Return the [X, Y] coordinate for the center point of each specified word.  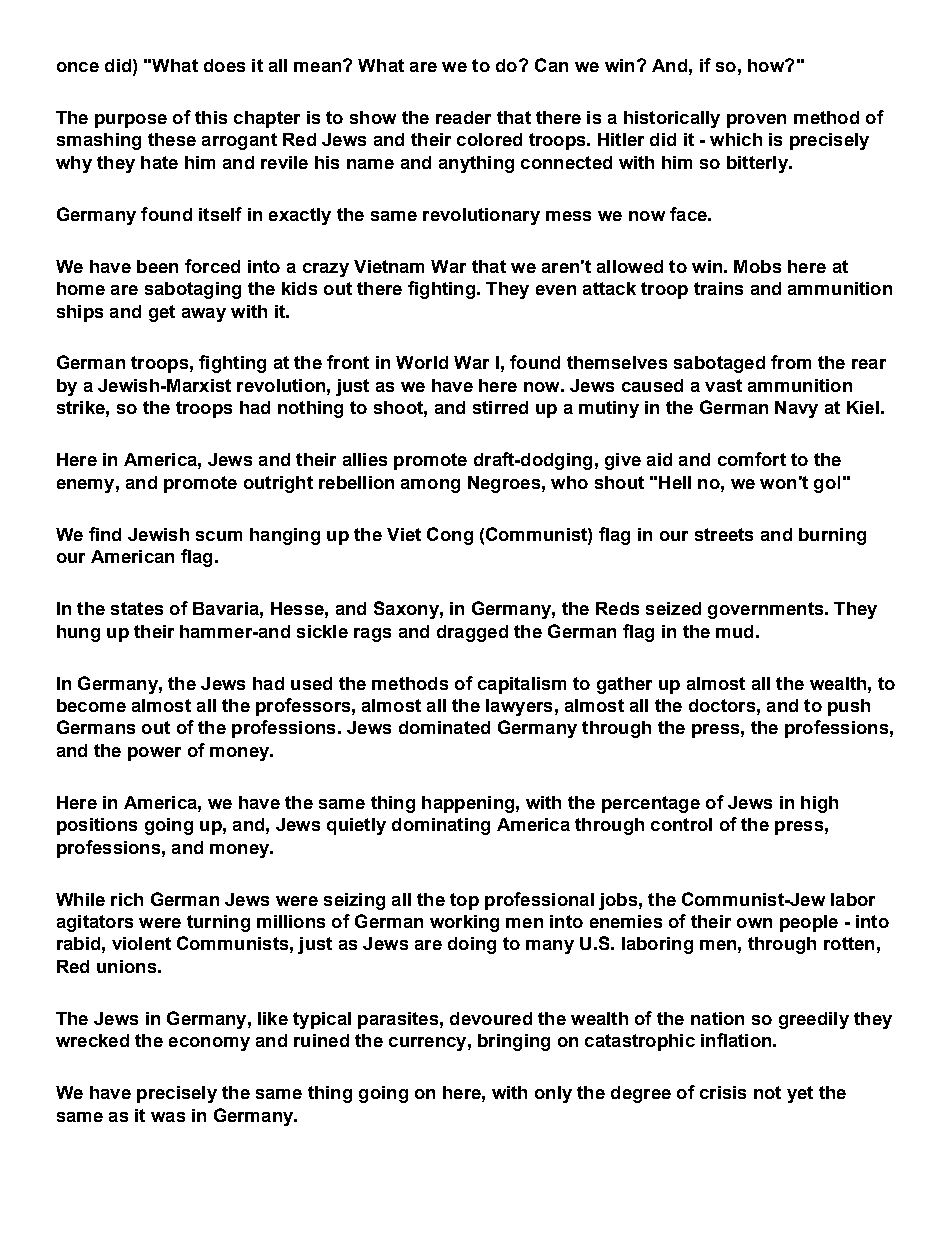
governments [767, 610]
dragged [472, 633]
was [168, 1117]
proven [756, 121]
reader [463, 117]
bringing [514, 1042]
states [137, 608]
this [211, 117]
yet [800, 1094]
